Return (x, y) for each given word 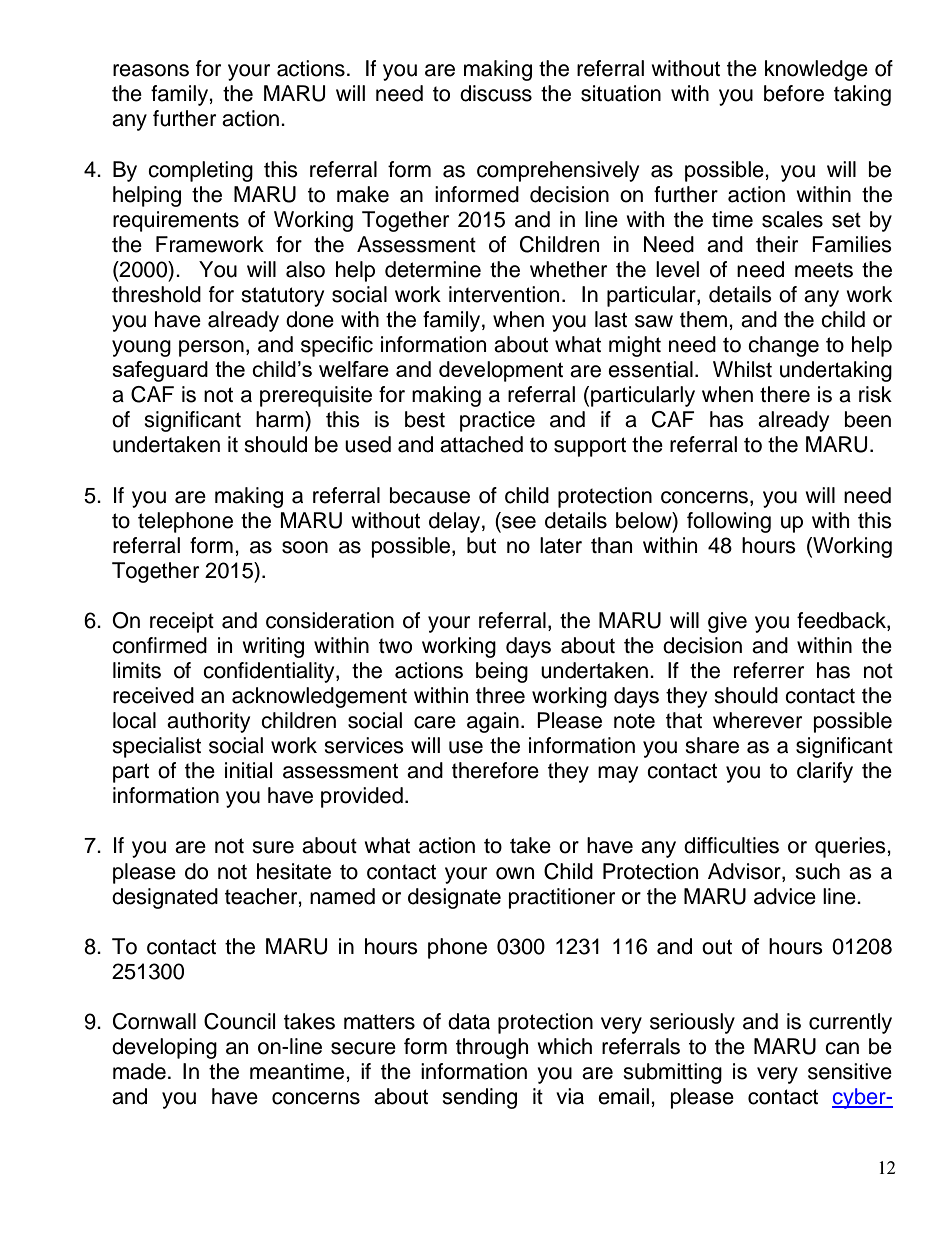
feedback (842, 621)
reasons (151, 70)
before (794, 93)
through (492, 1048)
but (481, 545)
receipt (182, 622)
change (783, 346)
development (501, 371)
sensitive (850, 1071)
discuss (496, 93)
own (515, 873)
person (211, 348)
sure (273, 847)
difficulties (731, 845)
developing (164, 1048)
